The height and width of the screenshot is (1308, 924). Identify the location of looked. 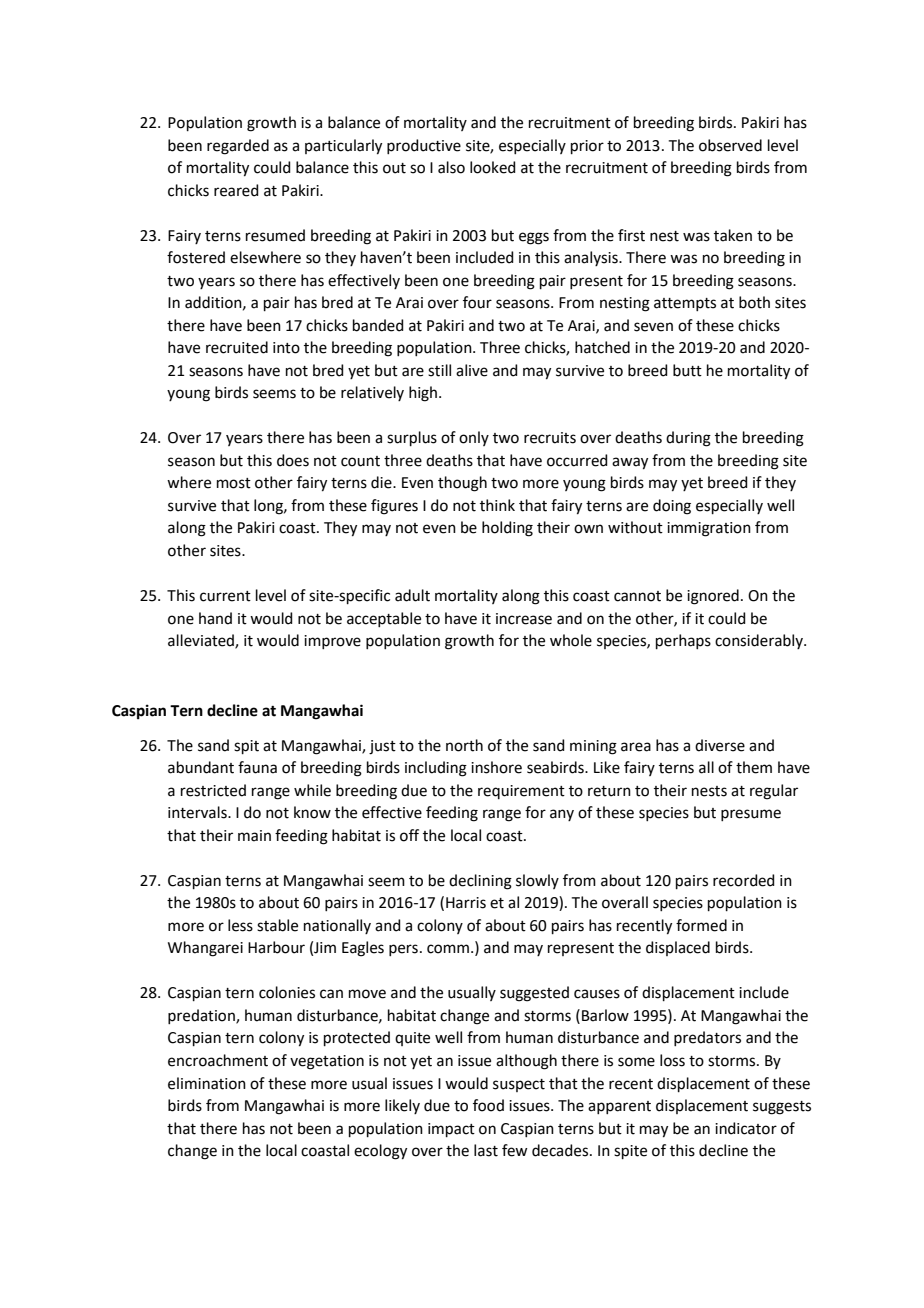
(493, 167).
